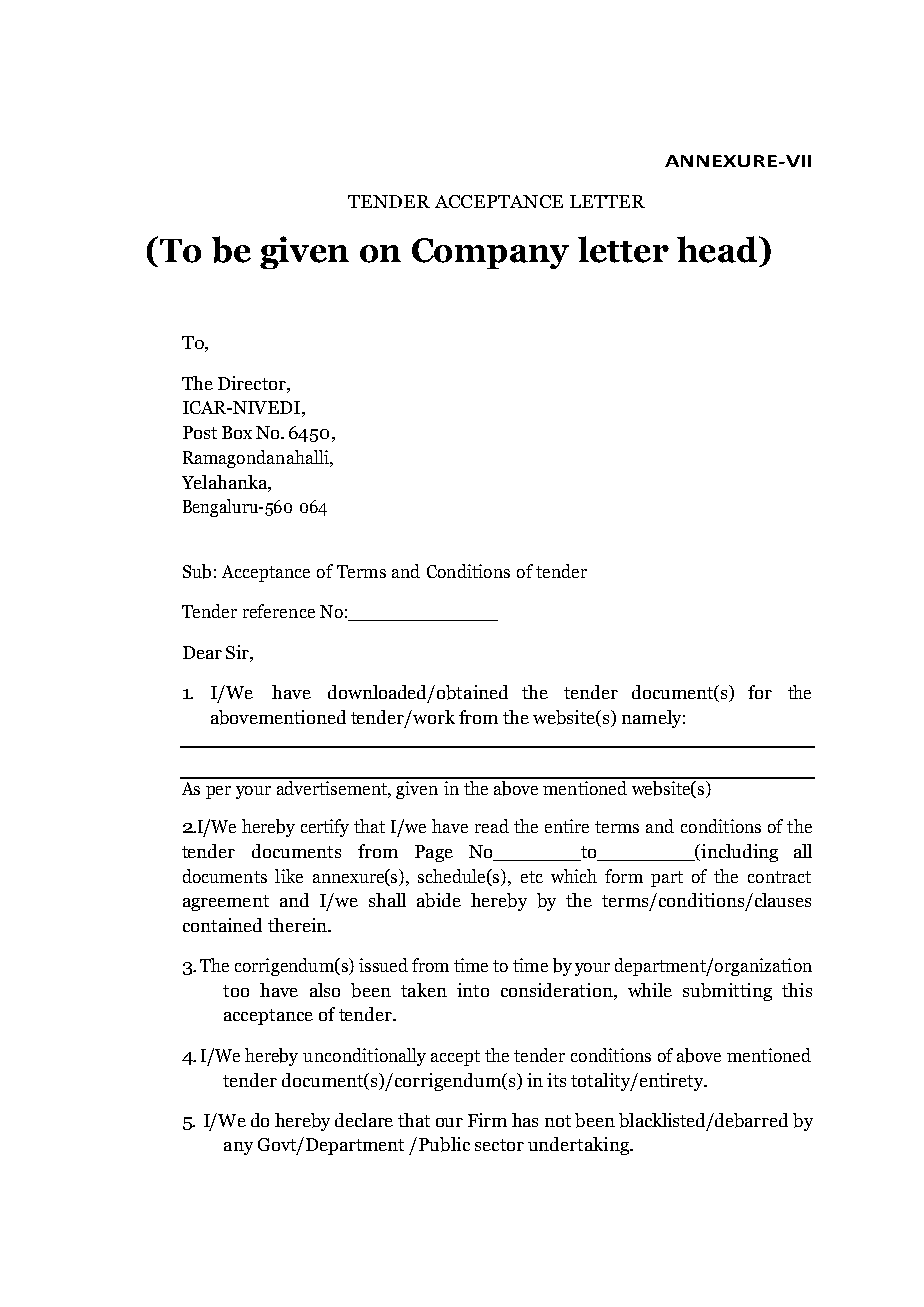  I want to click on declare, so click(364, 1120).
